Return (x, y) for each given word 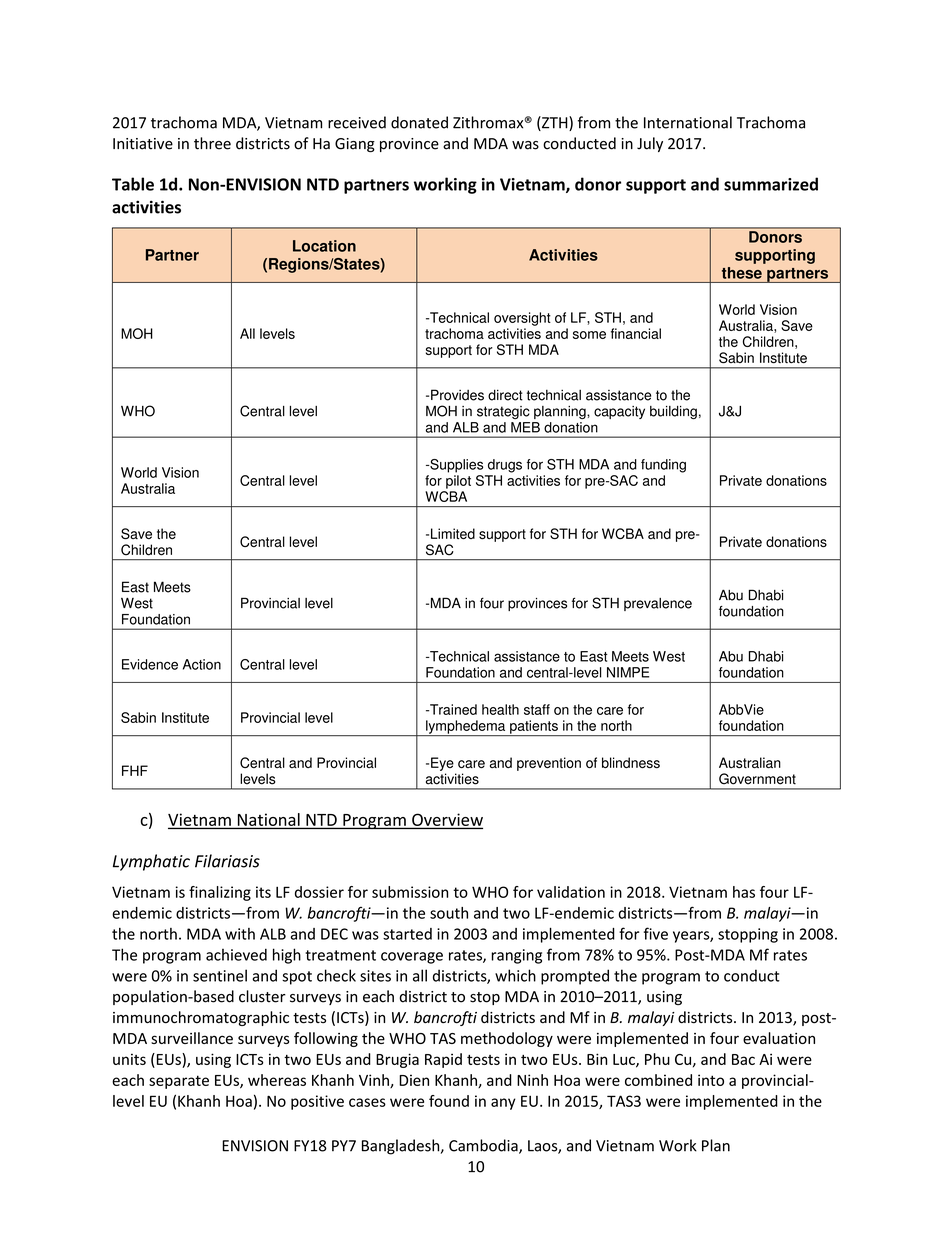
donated (419, 122)
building (673, 412)
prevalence (658, 604)
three (212, 143)
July (650, 144)
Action (202, 664)
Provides (457, 395)
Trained (452, 709)
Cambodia (484, 1146)
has (744, 892)
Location (324, 246)
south (449, 913)
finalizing (220, 893)
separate (179, 1082)
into (711, 1080)
